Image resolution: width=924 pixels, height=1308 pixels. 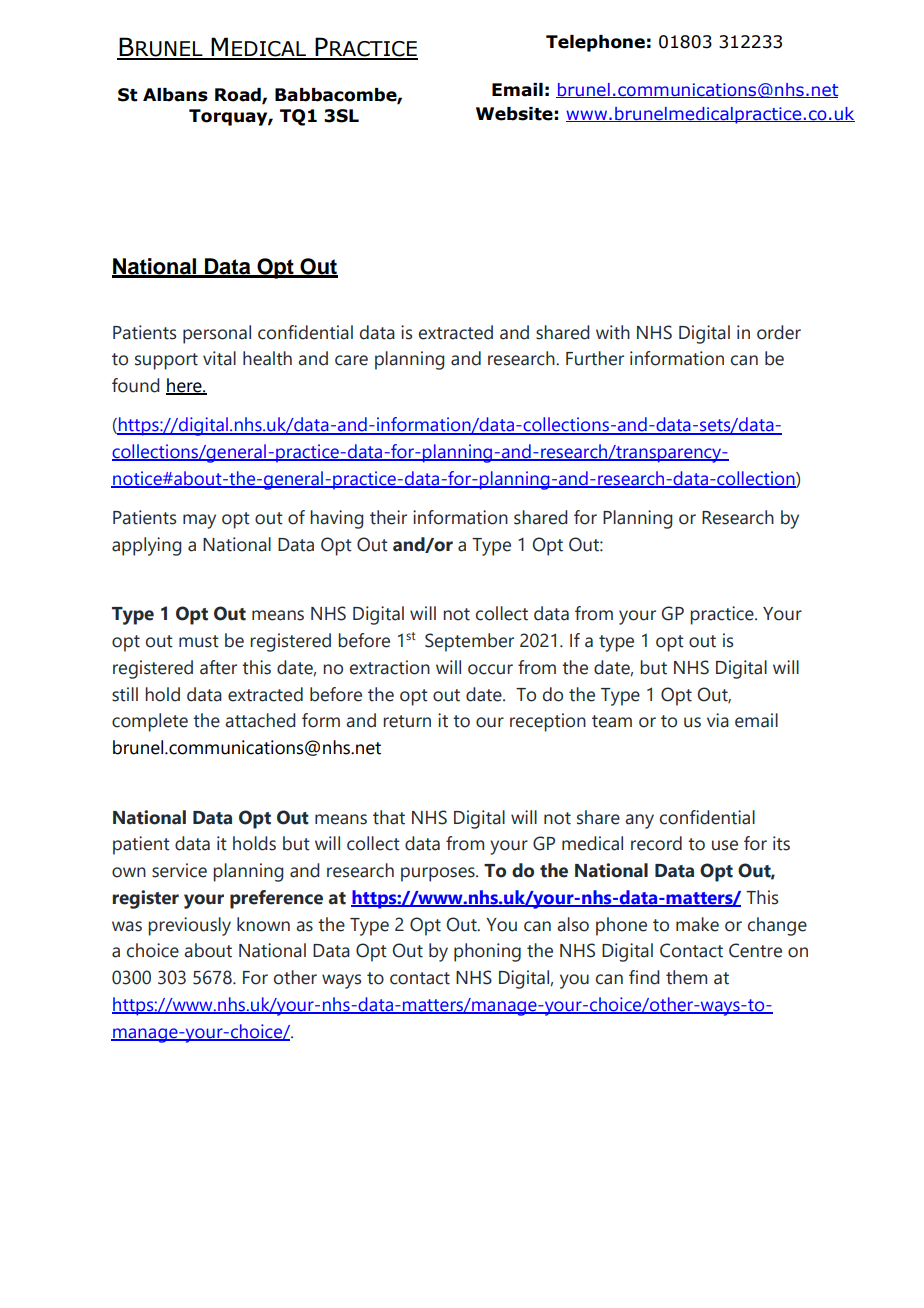 What do you see at coordinates (490, 669) in the screenshot?
I see `occur` at bounding box center [490, 669].
